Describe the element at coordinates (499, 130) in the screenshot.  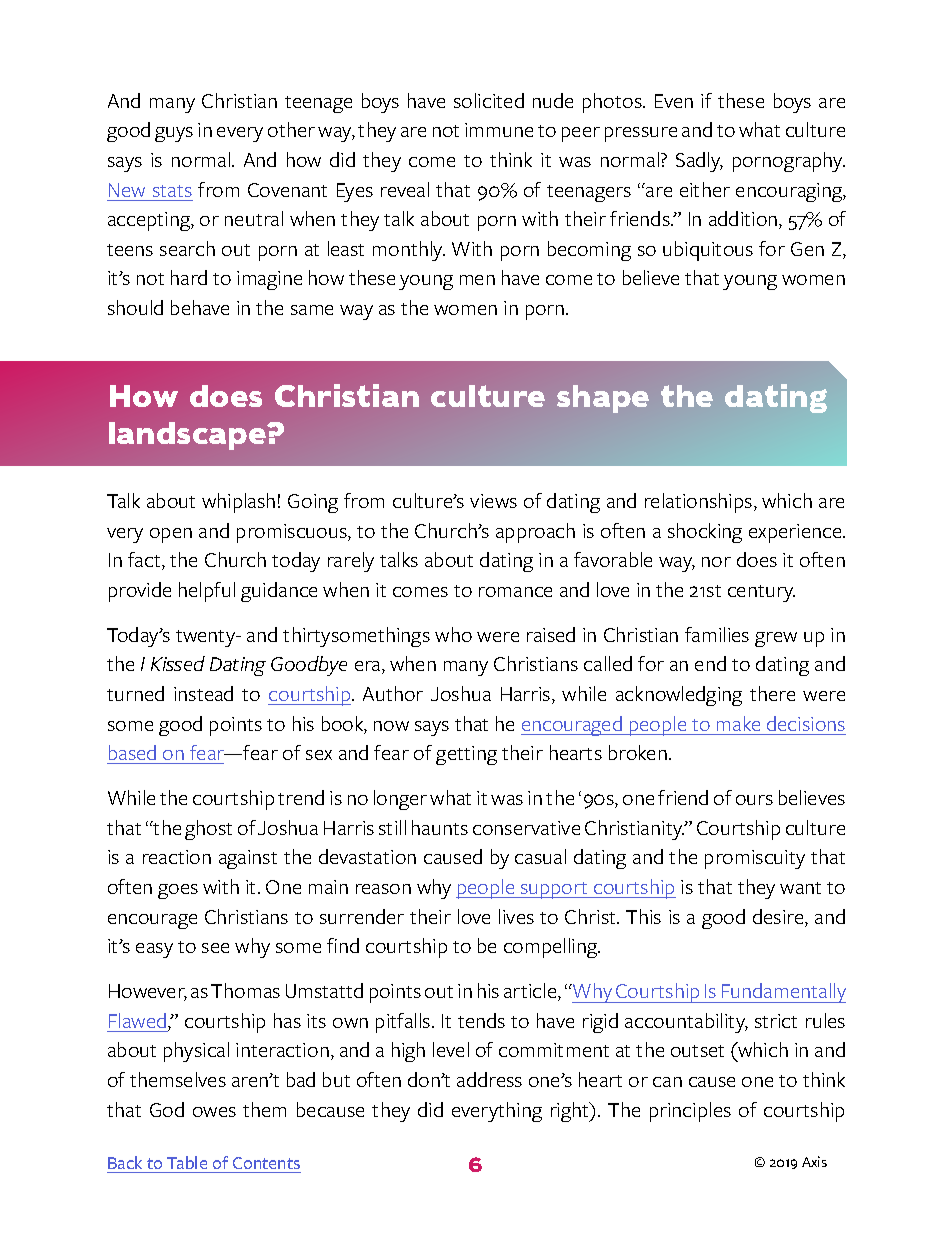
I see `immune` at that location.
